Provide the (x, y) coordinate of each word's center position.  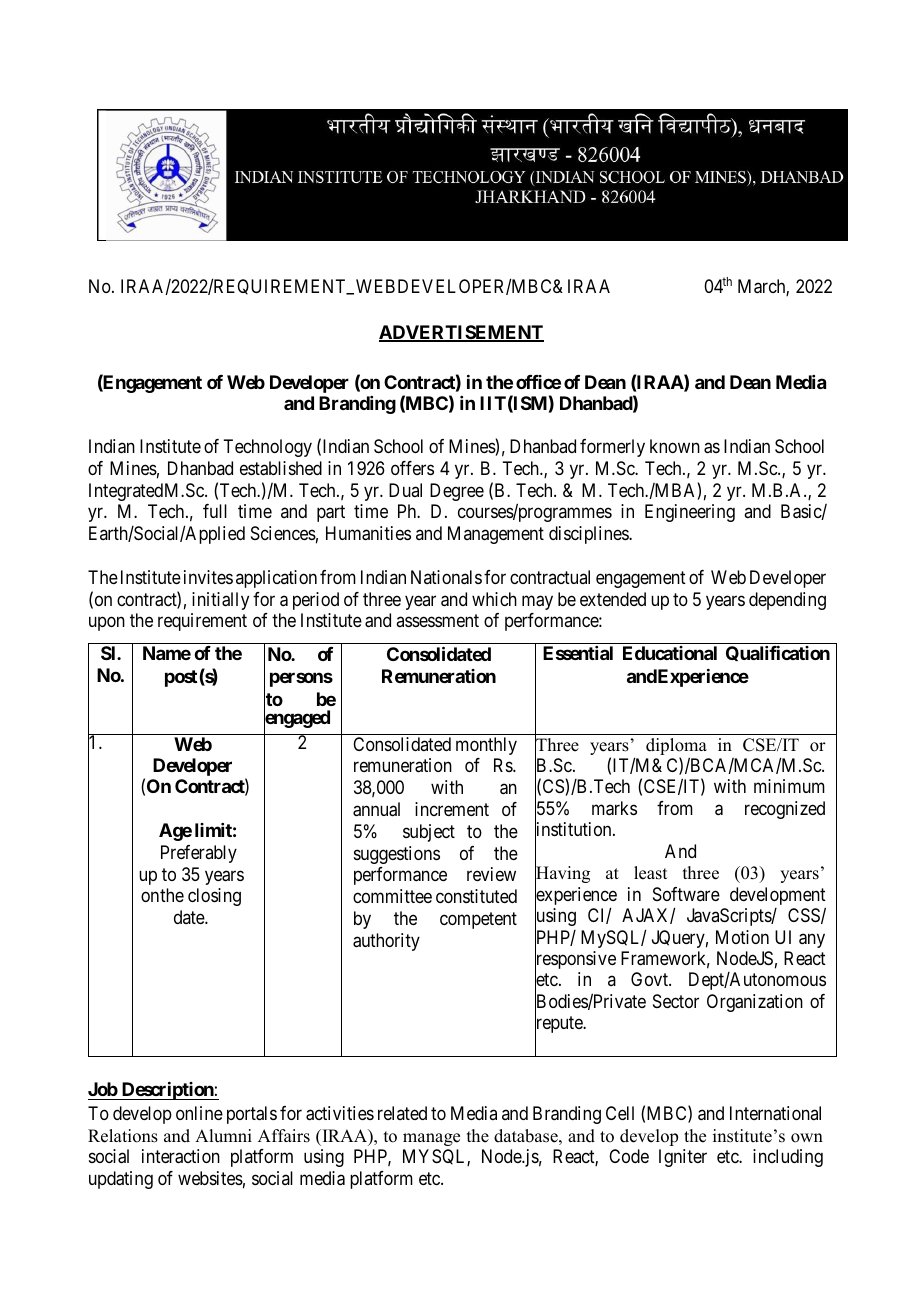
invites (208, 577)
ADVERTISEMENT (461, 333)
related (402, 1113)
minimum (789, 786)
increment (452, 809)
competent (478, 920)
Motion (742, 937)
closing (214, 897)
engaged (297, 720)
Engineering (690, 513)
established (281, 468)
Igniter (683, 1158)
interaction (181, 1156)
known (675, 446)
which (494, 599)
